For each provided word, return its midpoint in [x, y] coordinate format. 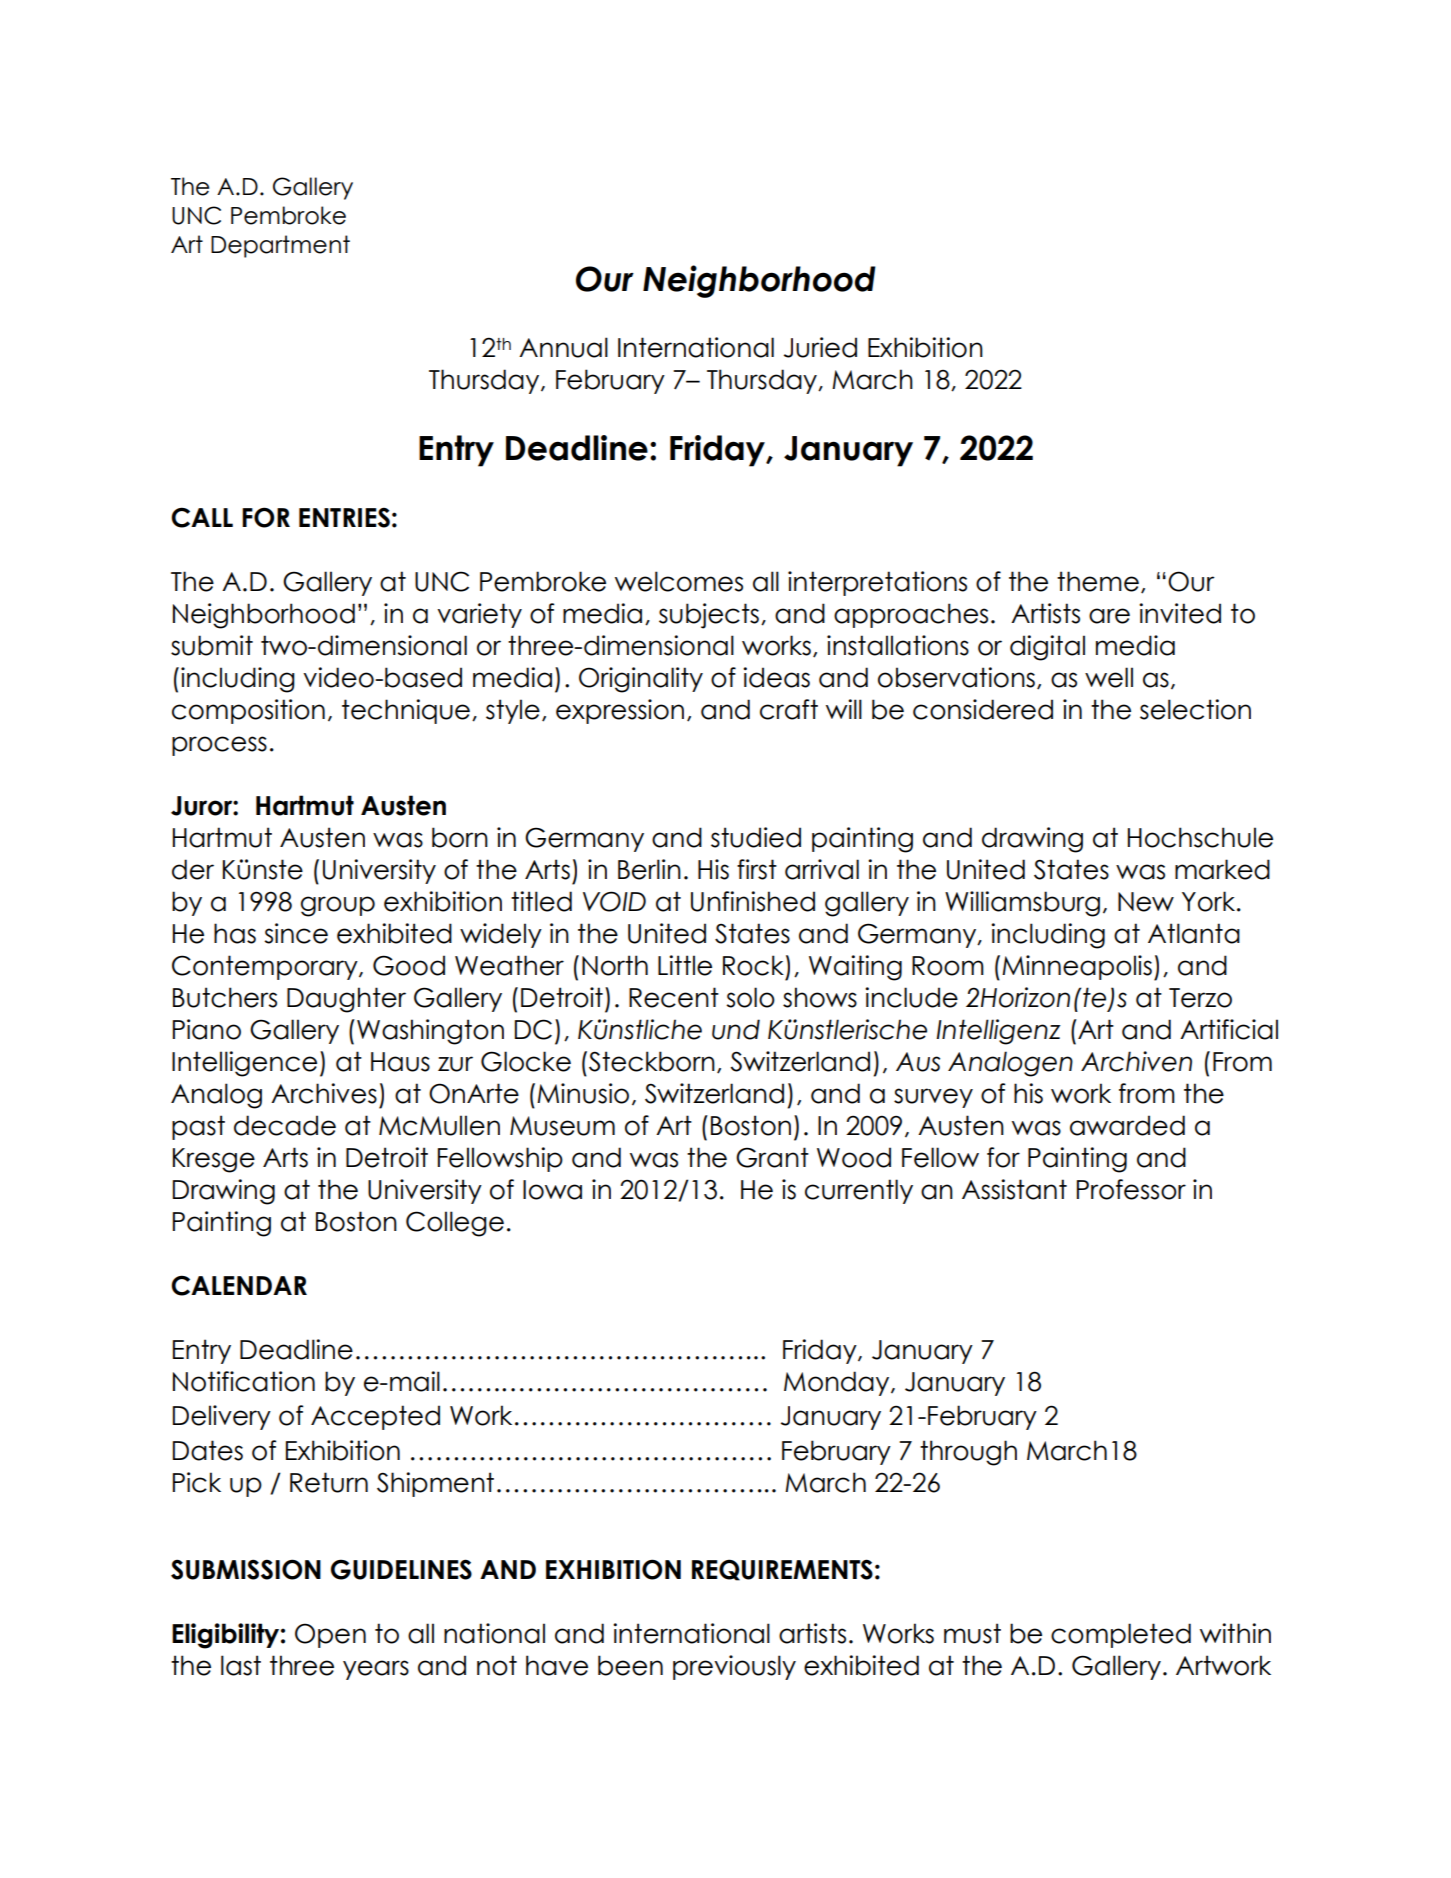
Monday [838, 1383]
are [1109, 616]
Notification [244, 1381]
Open [330, 1635]
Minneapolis [1077, 967]
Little [685, 965]
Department [280, 246]
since [296, 933]
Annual [563, 347]
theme [1098, 581]
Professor [1131, 1189]
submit [212, 645]
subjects [709, 616]
